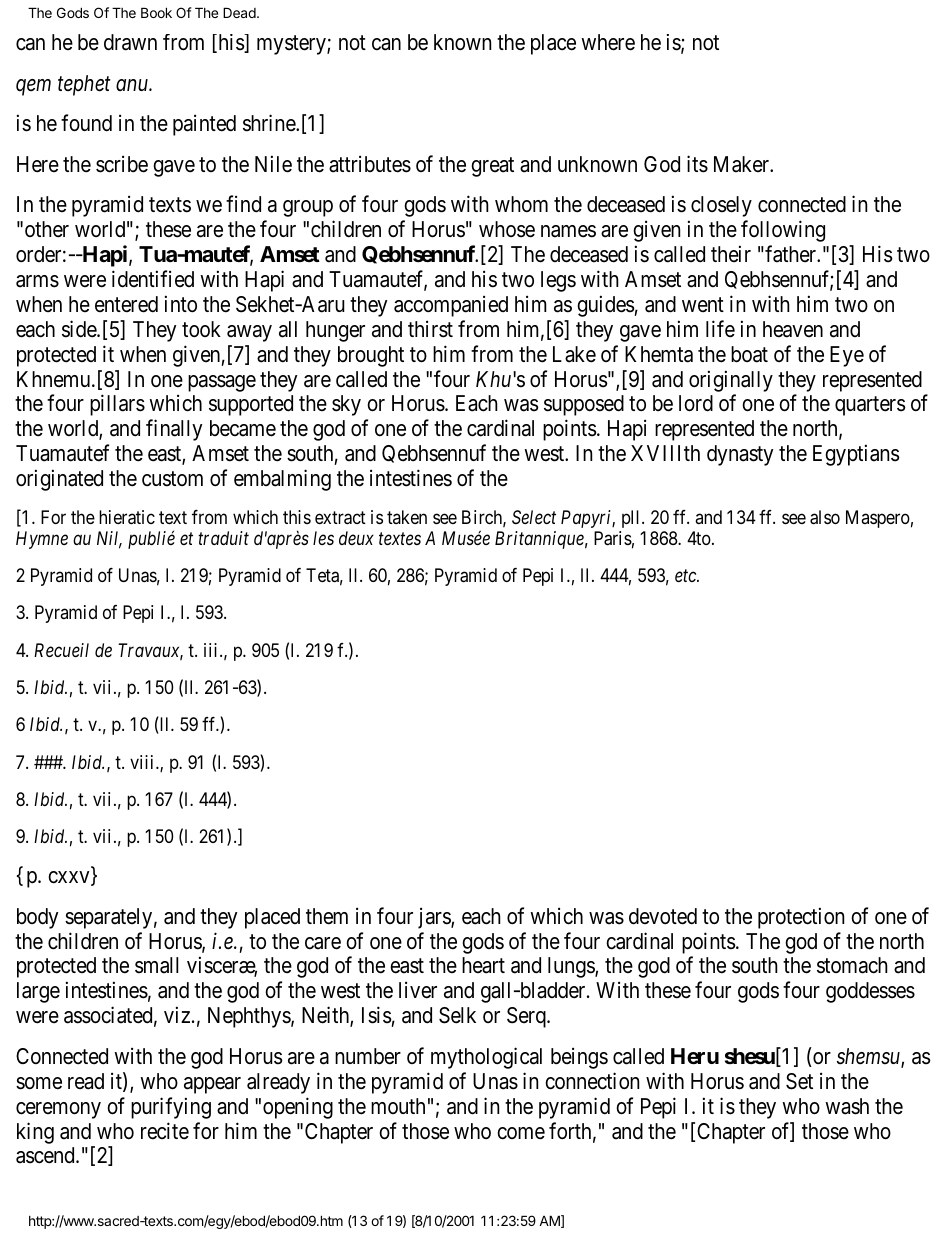  Describe the element at coordinates (130, 42) in the screenshot. I see `drawn` at that location.
